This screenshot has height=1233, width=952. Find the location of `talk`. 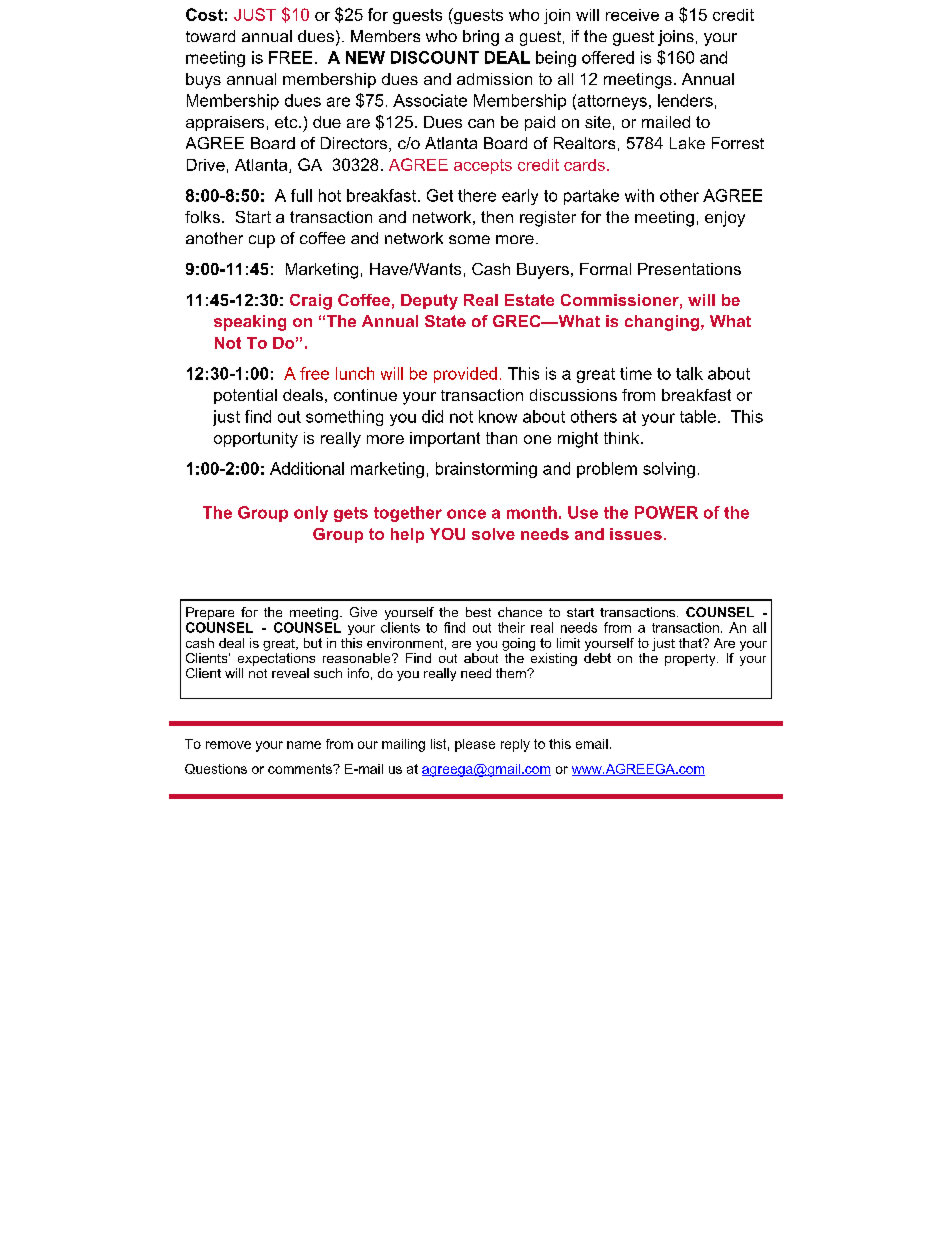

talk is located at coordinates (689, 373).
